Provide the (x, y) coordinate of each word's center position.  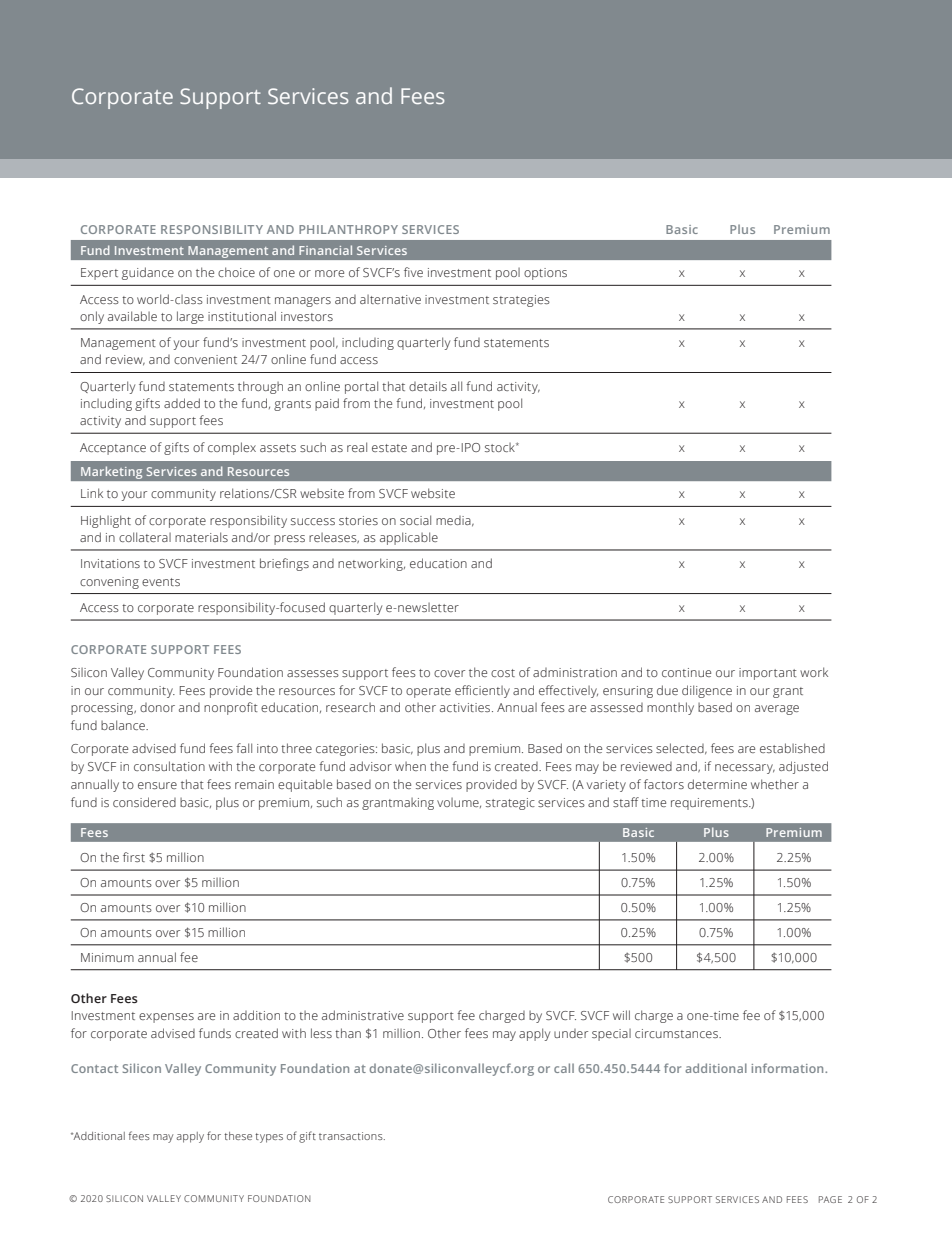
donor (157, 707)
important (768, 674)
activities (466, 707)
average (777, 710)
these (238, 1136)
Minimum (107, 957)
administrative (363, 1015)
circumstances (677, 1033)
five (413, 272)
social (415, 520)
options (545, 274)
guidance (148, 273)
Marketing (112, 473)
